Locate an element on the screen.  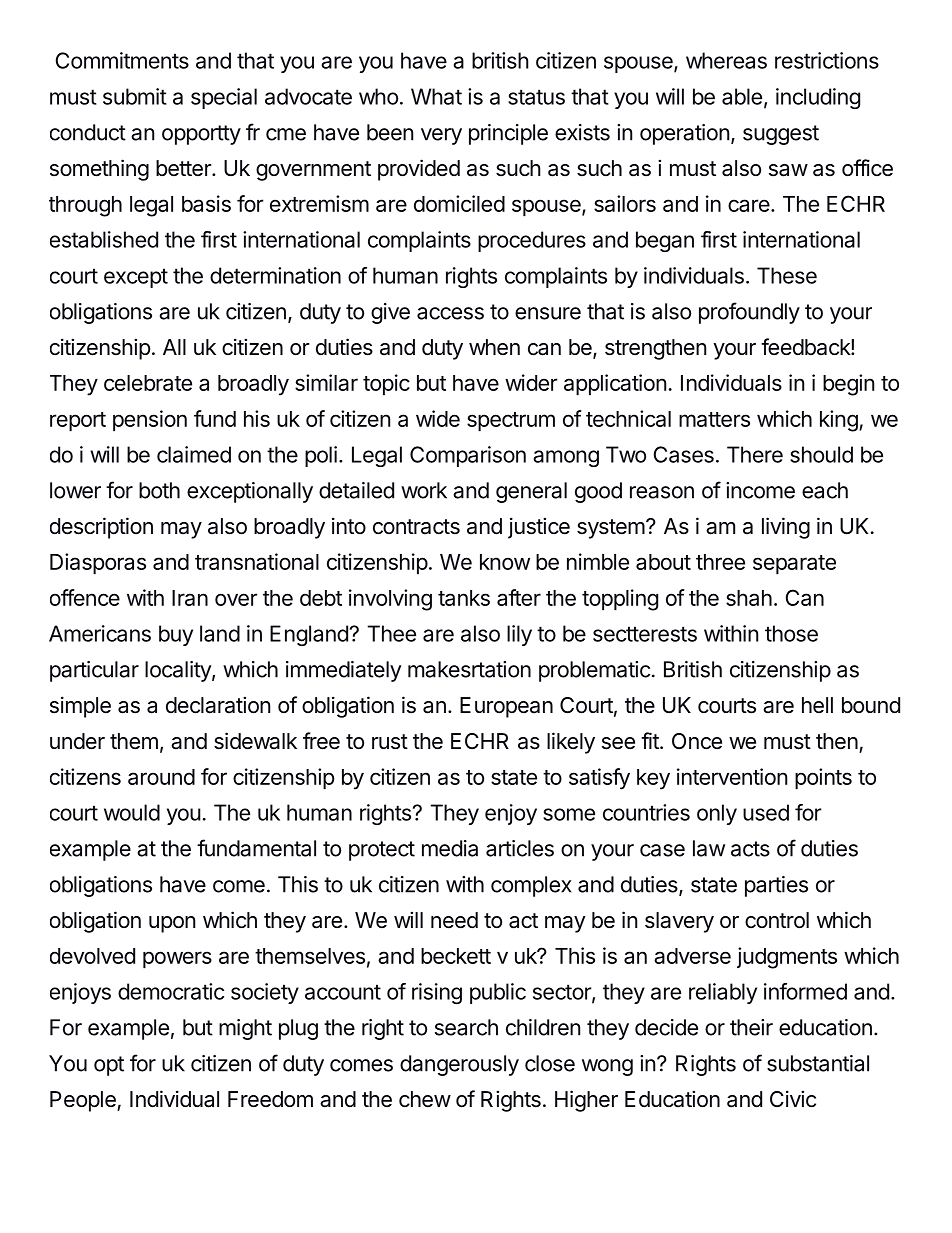
Iran is located at coordinates (190, 598).
